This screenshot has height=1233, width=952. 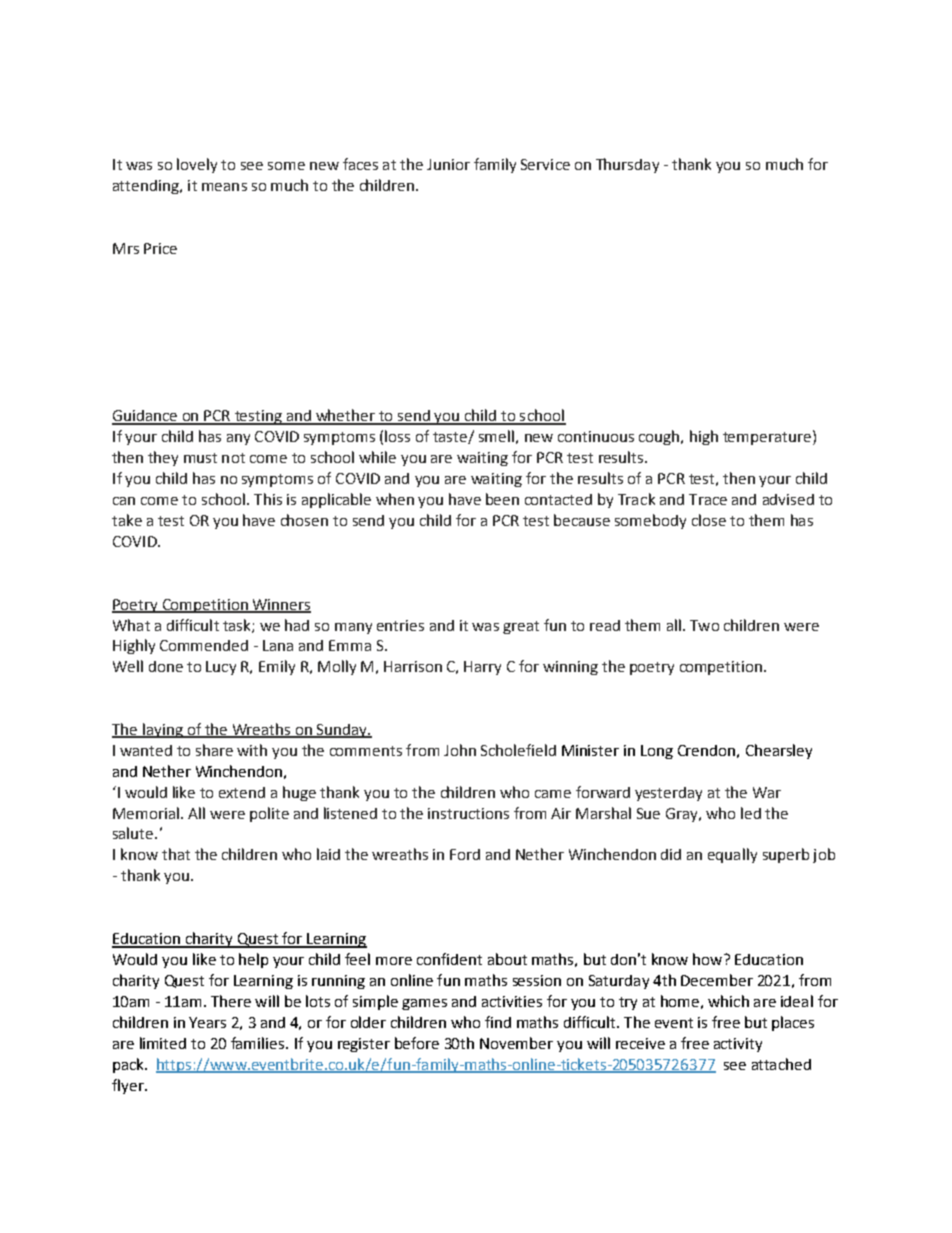 I want to click on John, so click(x=460, y=750).
